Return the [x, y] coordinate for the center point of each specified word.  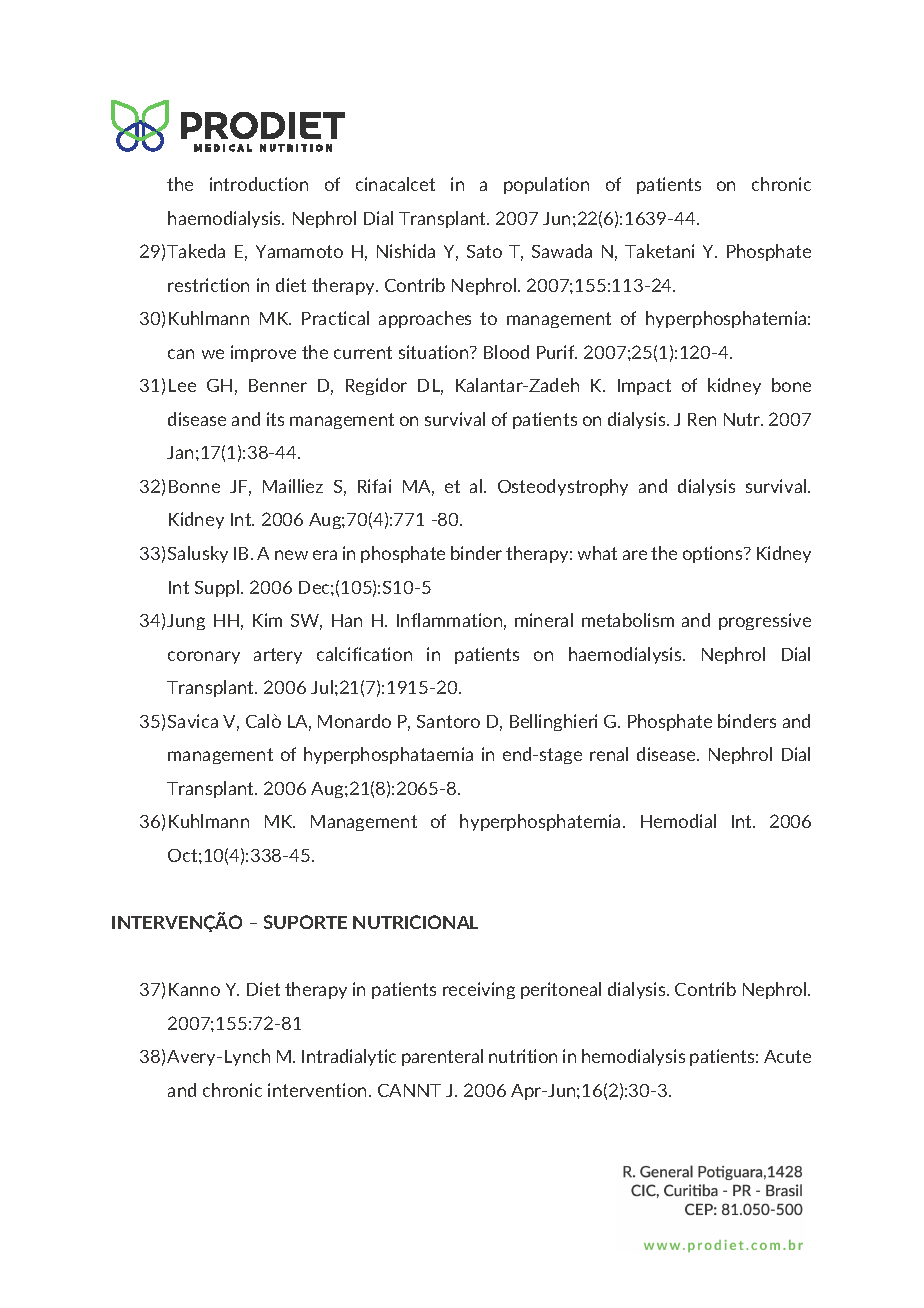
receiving [479, 990]
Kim [267, 620]
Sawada [562, 251]
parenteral [442, 1057]
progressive [765, 621]
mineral [544, 620]
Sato [484, 251]
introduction [259, 184]
